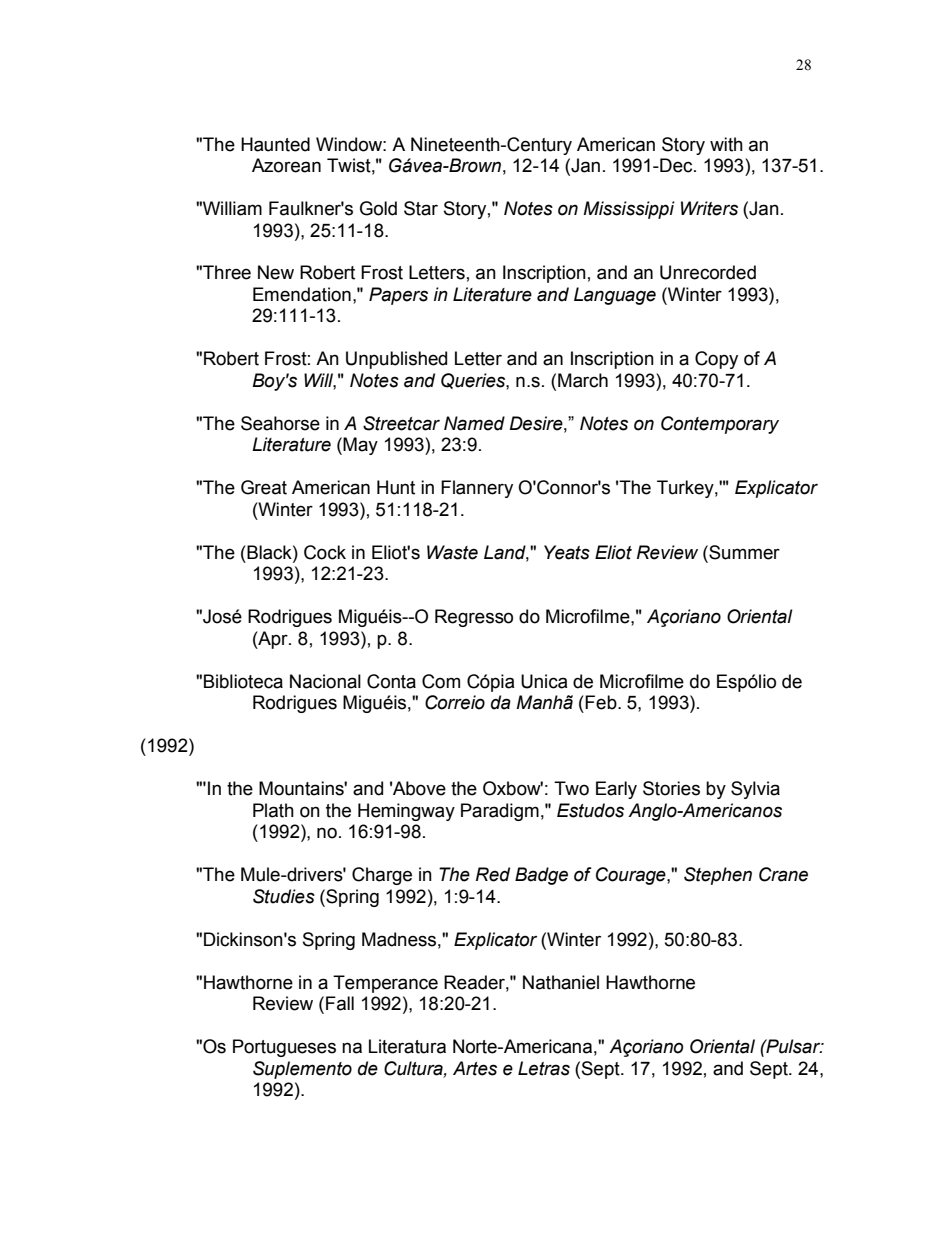  I want to click on Nathaniel, so click(561, 982).
